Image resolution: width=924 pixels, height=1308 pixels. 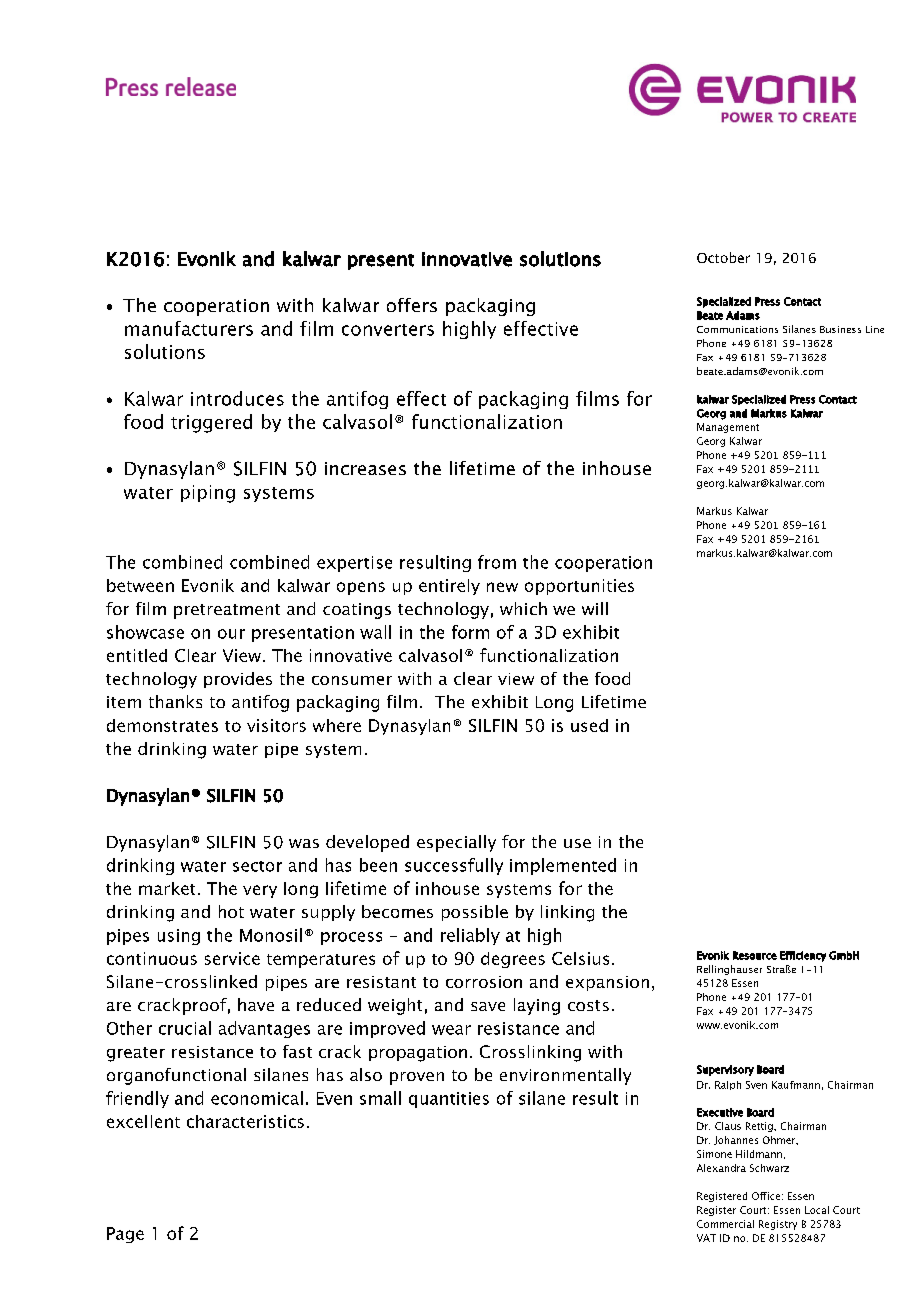 I want to click on offers, so click(x=412, y=305).
